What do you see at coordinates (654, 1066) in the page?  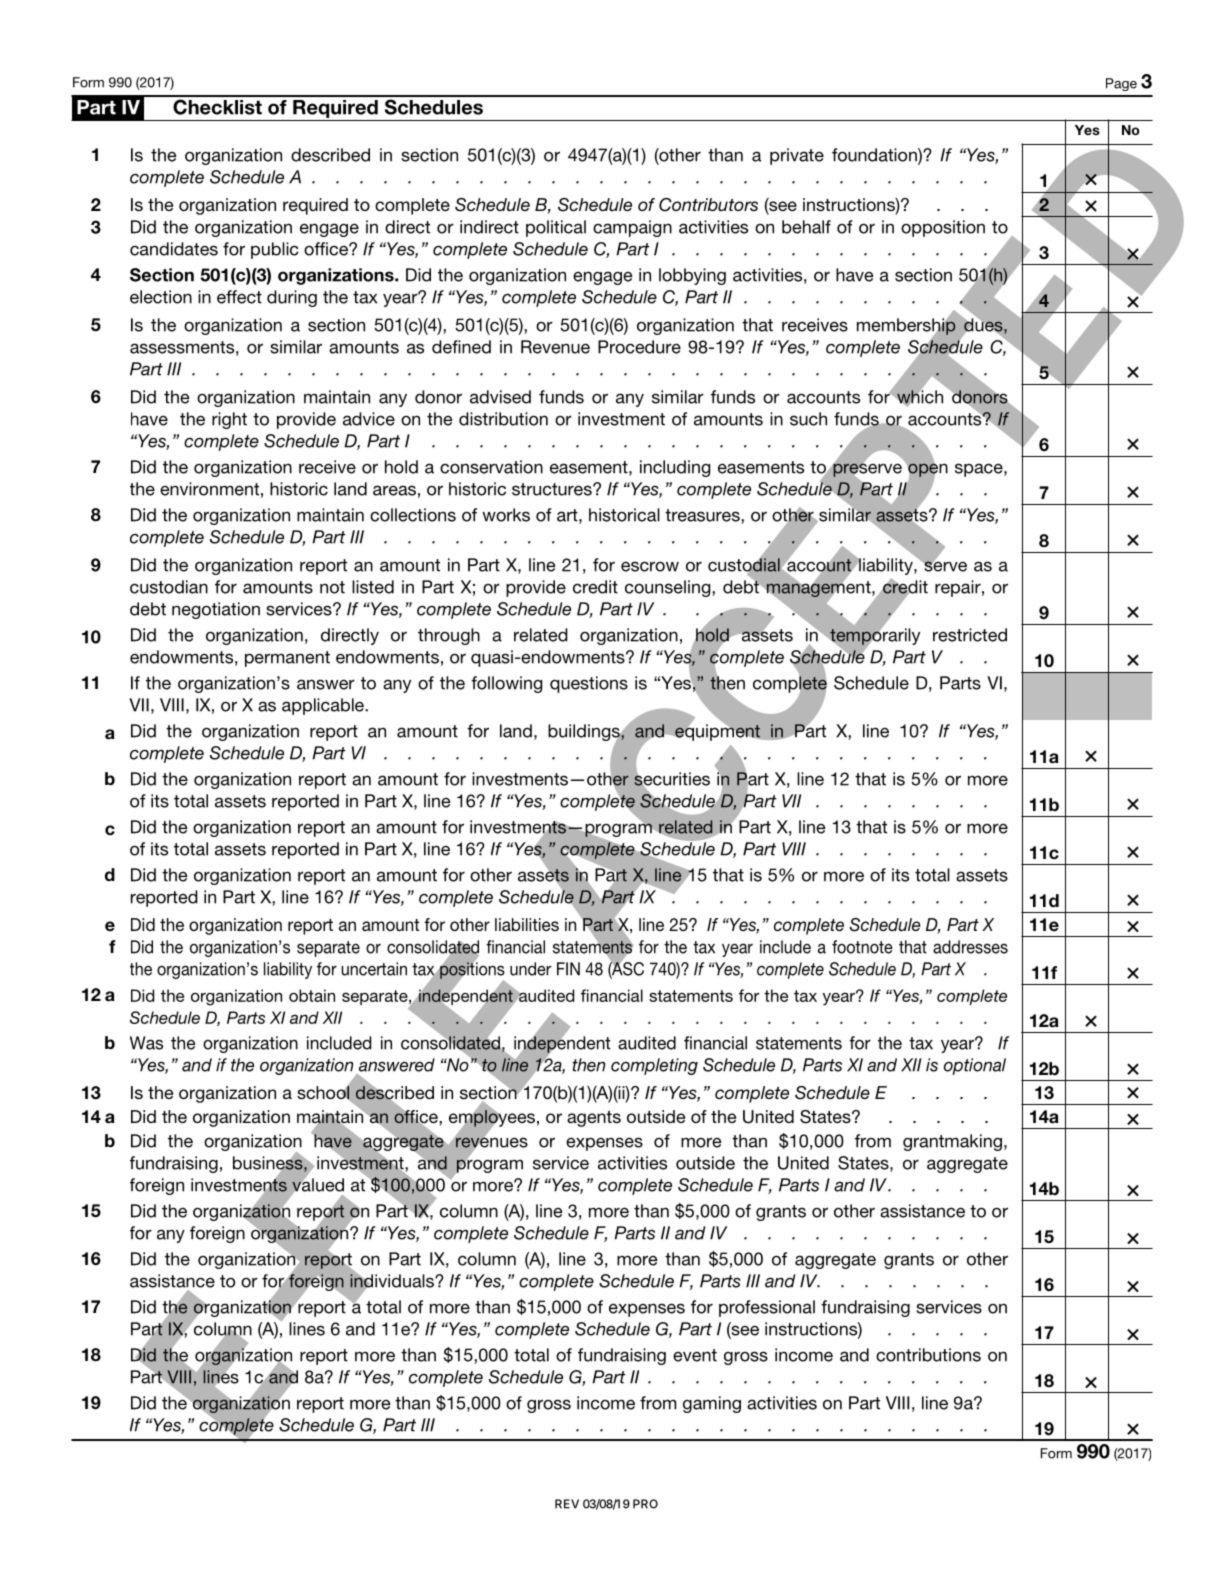 I see `completing` at bounding box center [654, 1066].
